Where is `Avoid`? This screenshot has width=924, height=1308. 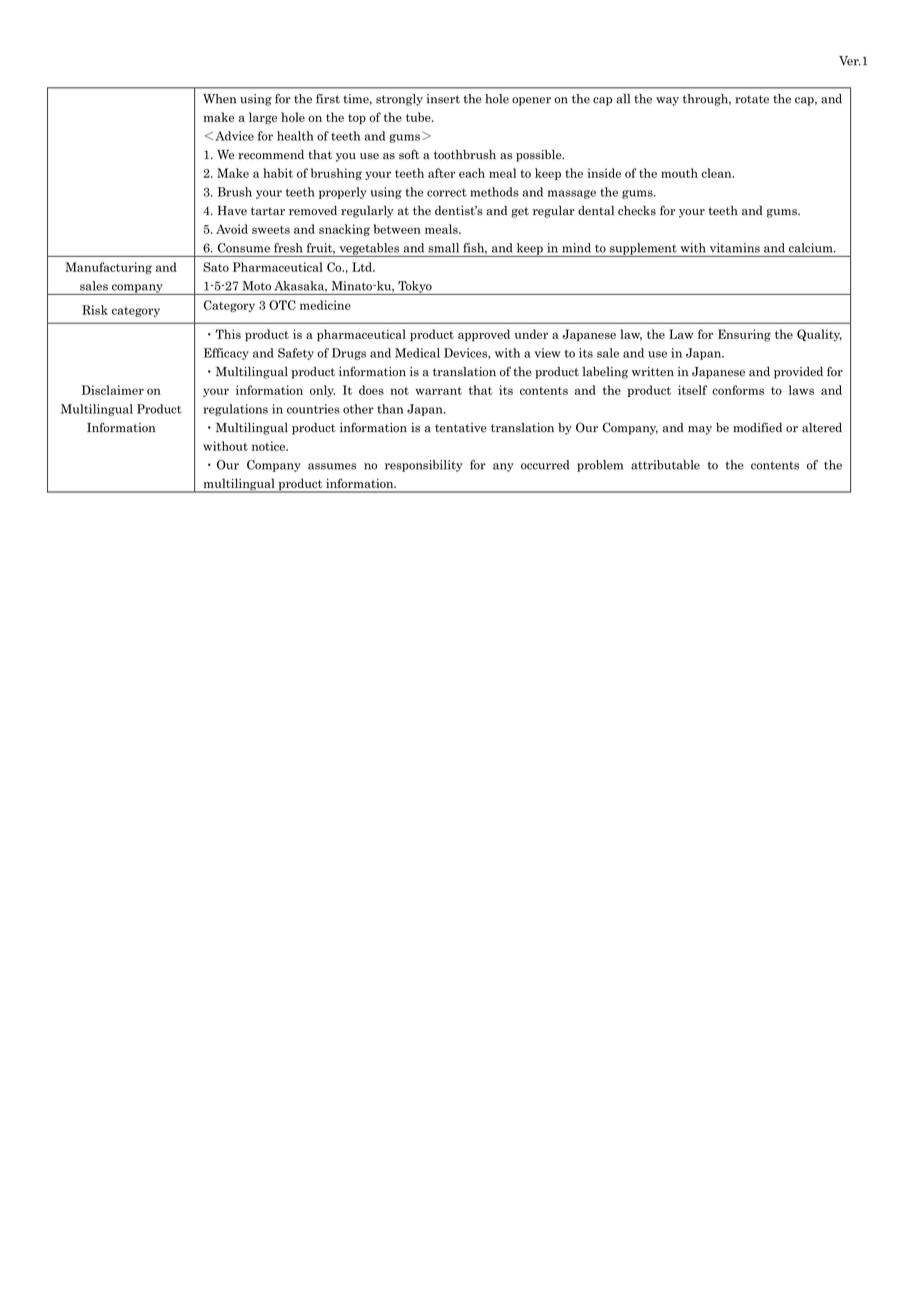
Avoid is located at coordinates (232, 229).
